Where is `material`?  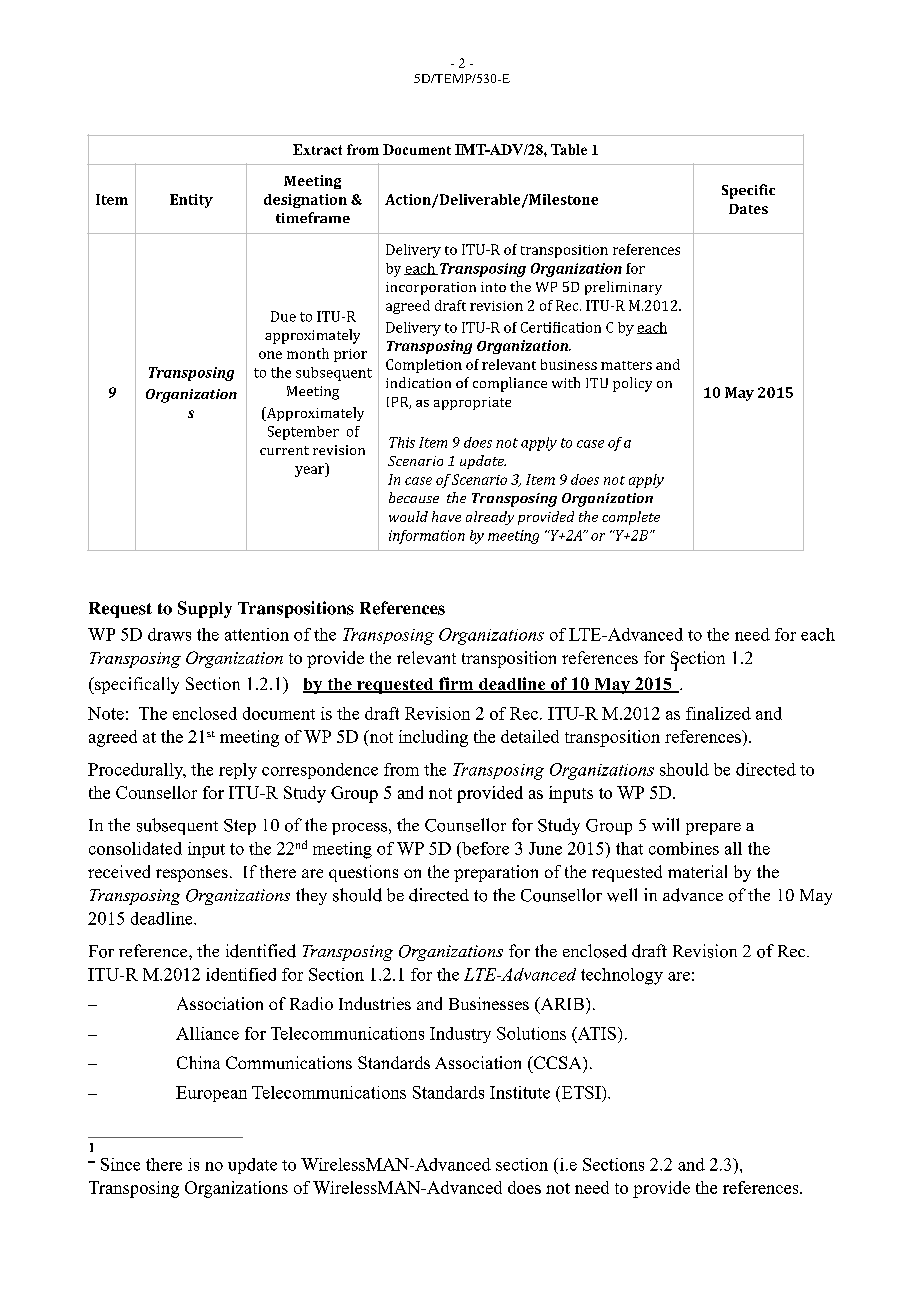 material is located at coordinates (697, 871).
